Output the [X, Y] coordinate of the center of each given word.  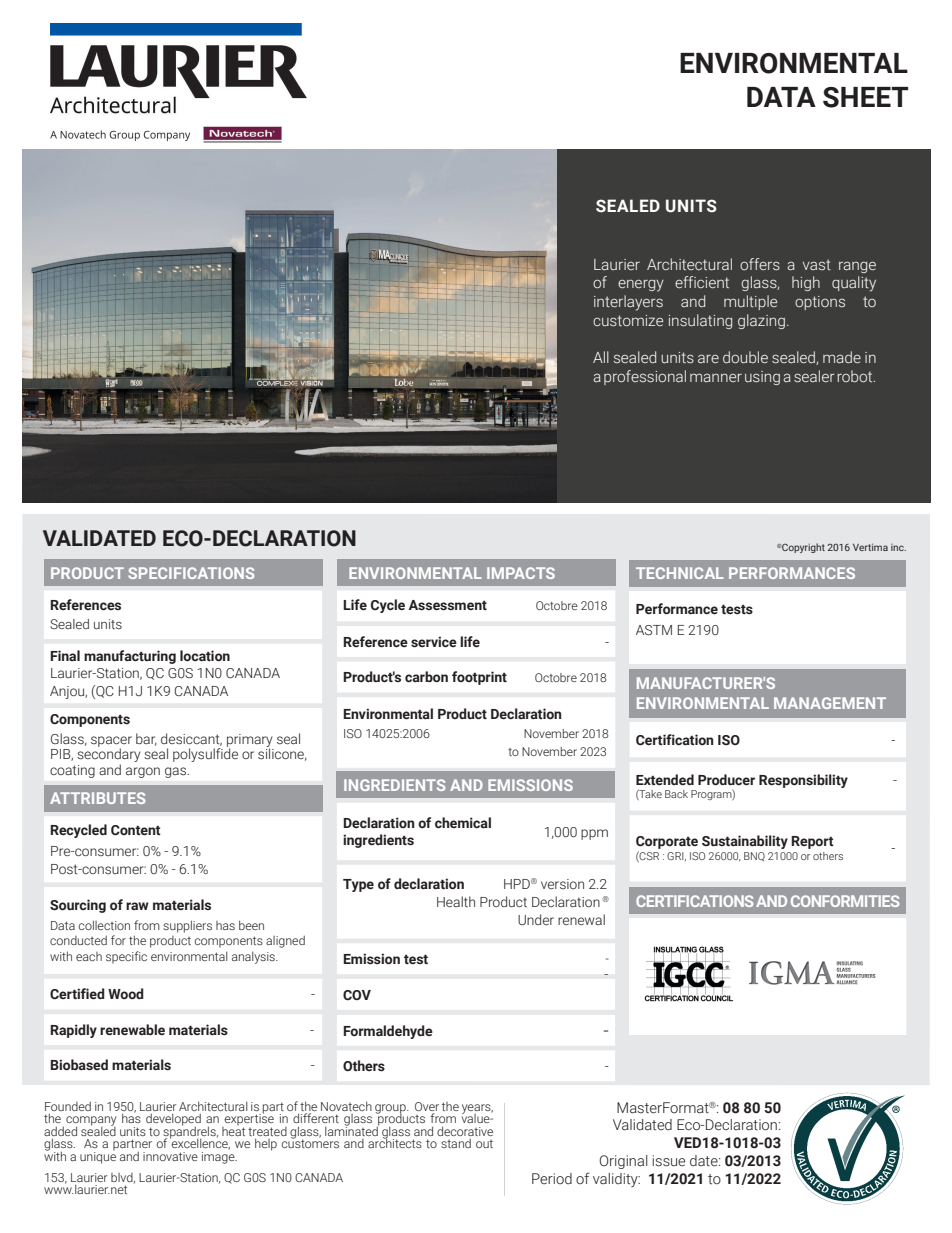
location [205, 656]
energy [641, 286]
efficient [702, 282]
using [762, 378]
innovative [170, 1156]
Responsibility [803, 781]
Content [136, 830]
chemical [463, 823]
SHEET [866, 97]
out [484, 1144]
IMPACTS [521, 573]
